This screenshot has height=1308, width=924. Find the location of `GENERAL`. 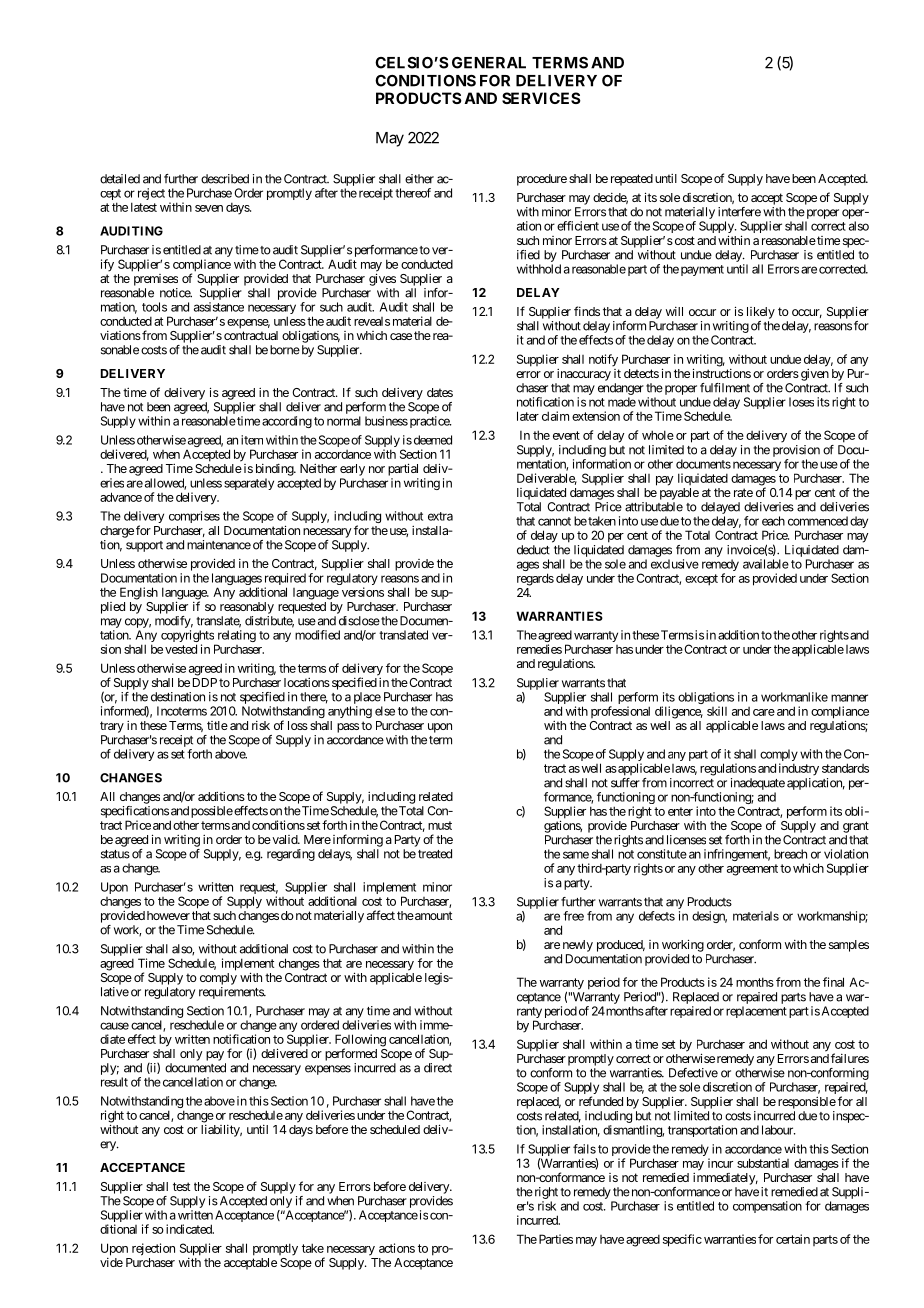

GENERAL is located at coordinates (489, 63).
